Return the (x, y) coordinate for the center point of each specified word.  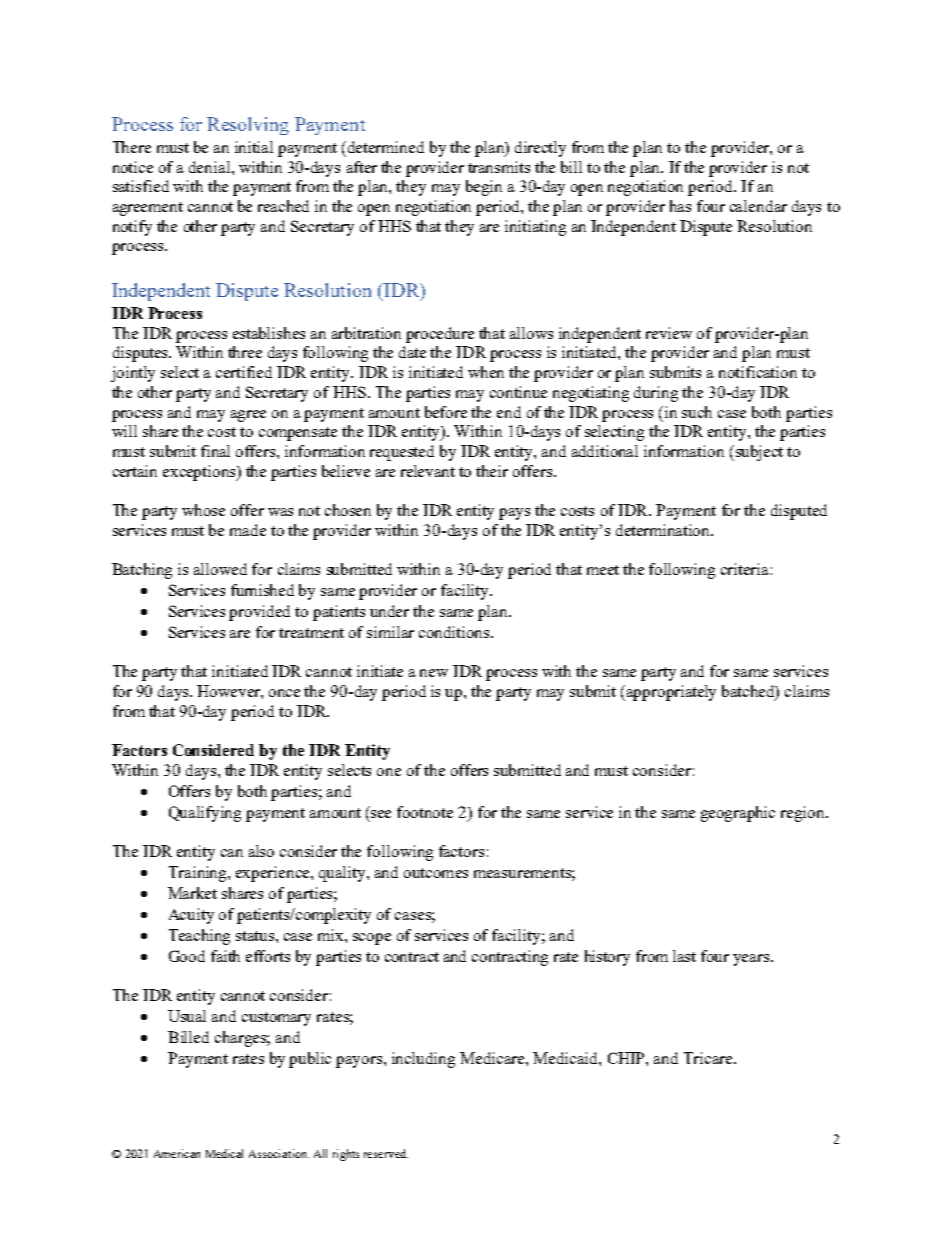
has (680, 206)
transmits (499, 167)
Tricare (709, 1058)
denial (211, 167)
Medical (224, 1153)
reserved (386, 1153)
